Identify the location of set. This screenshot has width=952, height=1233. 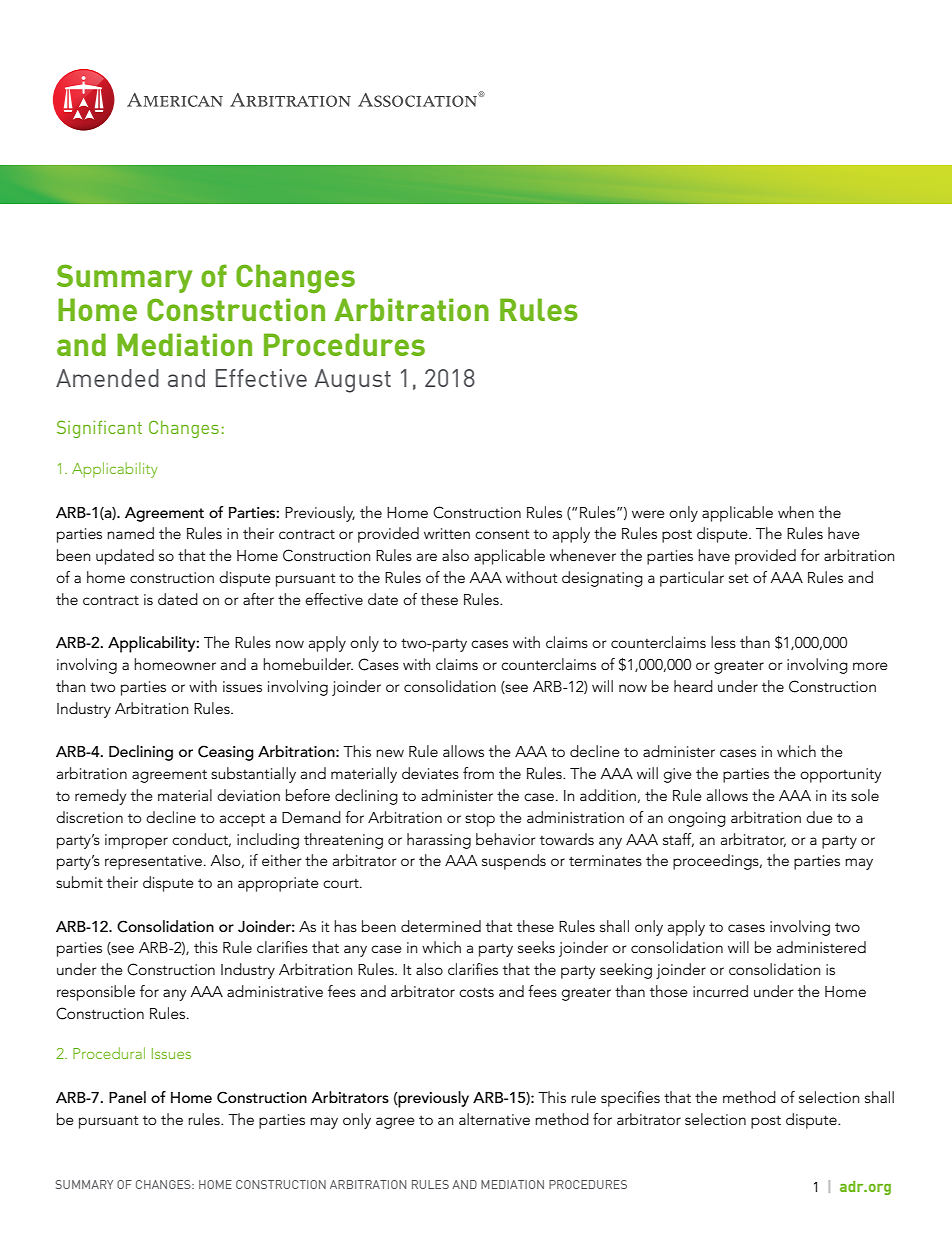
(739, 578).
